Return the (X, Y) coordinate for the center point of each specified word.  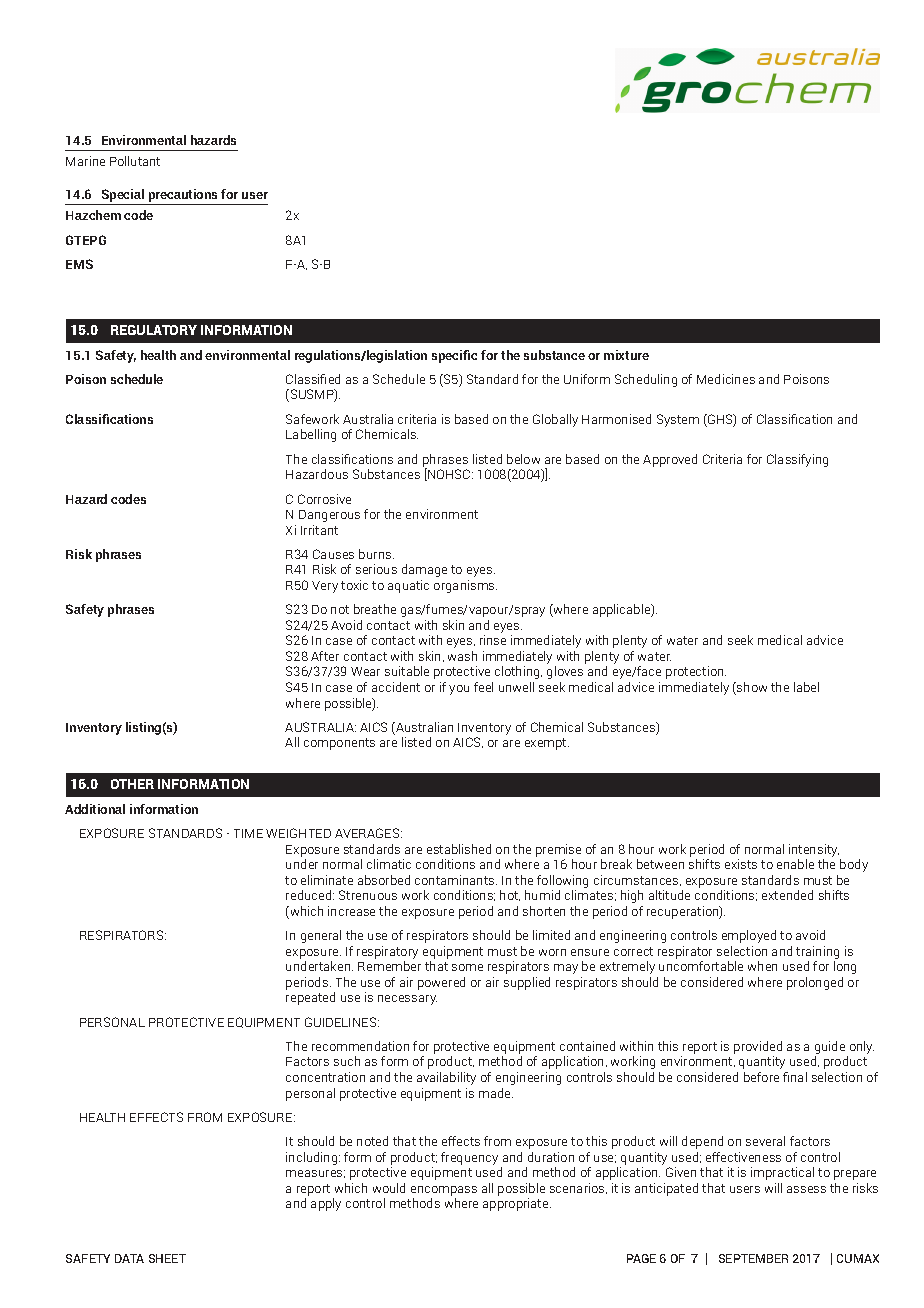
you (459, 690)
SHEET (167, 1258)
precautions (183, 197)
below (523, 459)
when (762, 966)
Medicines (726, 379)
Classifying (797, 460)
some (467, 967)
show (751, 688)
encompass (444, 1191)
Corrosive (324, 499)
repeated (310, 998)
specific (454, 356)
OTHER (132, 784)
